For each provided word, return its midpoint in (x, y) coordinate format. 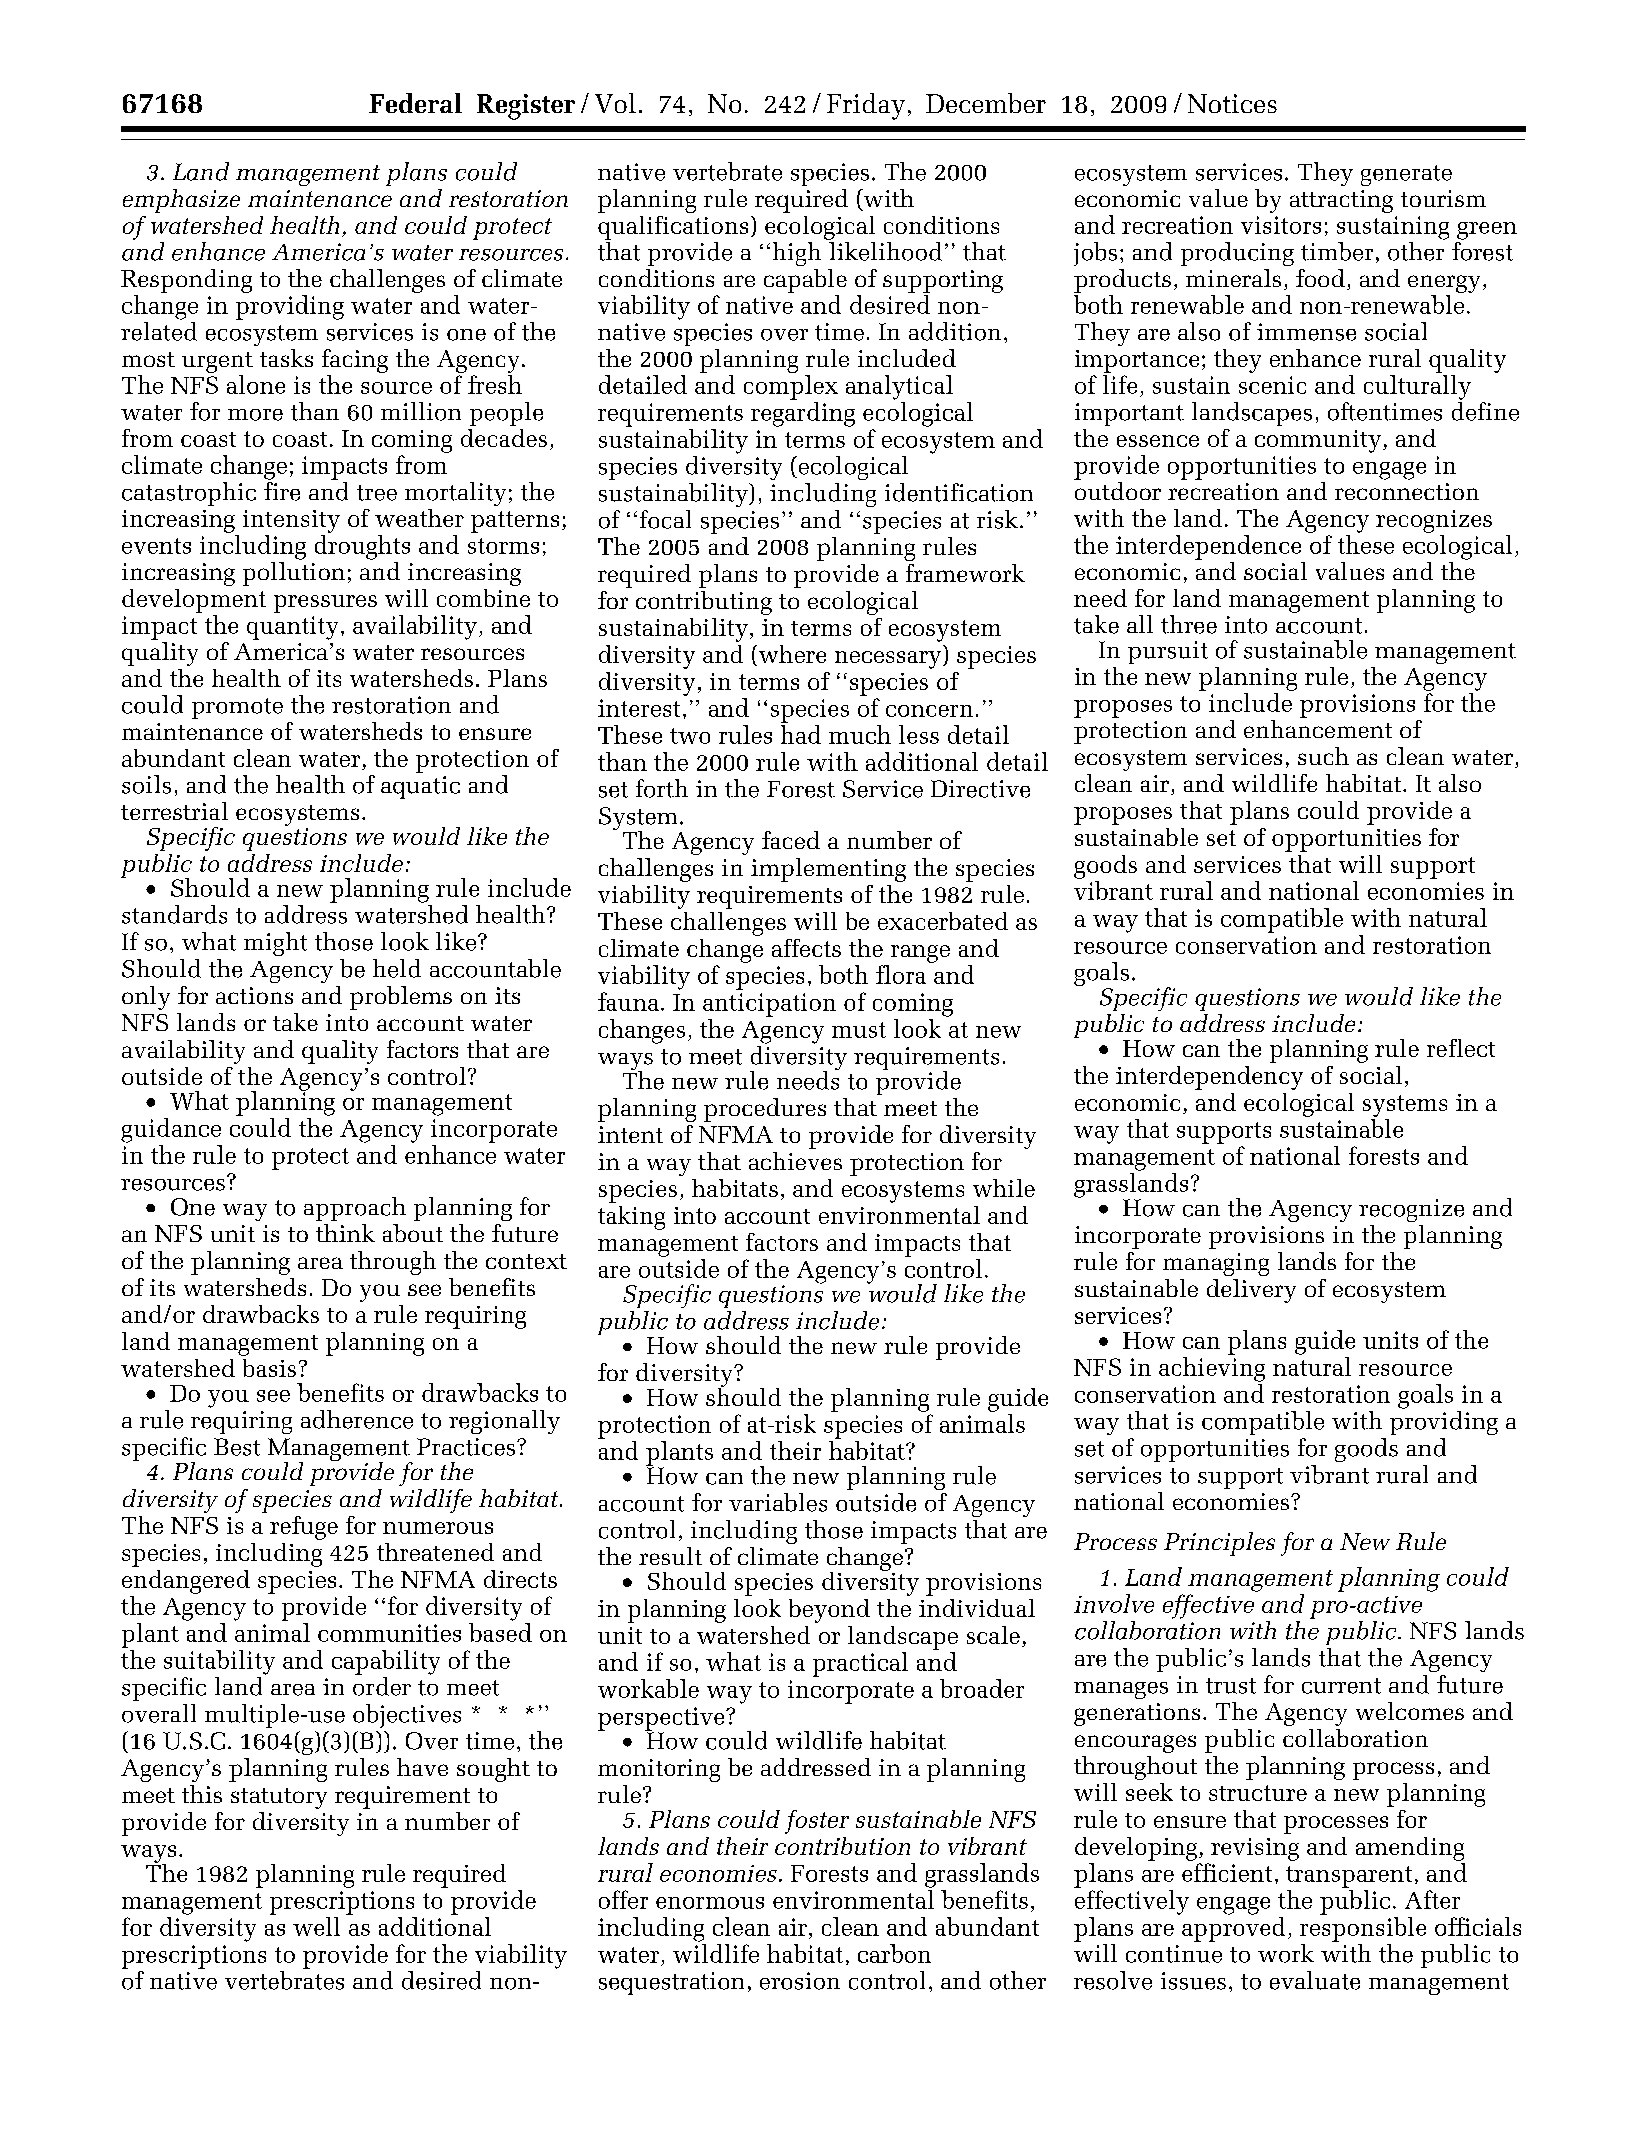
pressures (325, 604)
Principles (1219, 1544)
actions (254, 995)
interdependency (1209, 1078)
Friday (866, 106)
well (316, 1926)
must (859, 1030)
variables (778, 1502)
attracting (1341, 201)
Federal (415, 103)
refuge (304, 1528)
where (792, 654)
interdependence (1208, 547)
